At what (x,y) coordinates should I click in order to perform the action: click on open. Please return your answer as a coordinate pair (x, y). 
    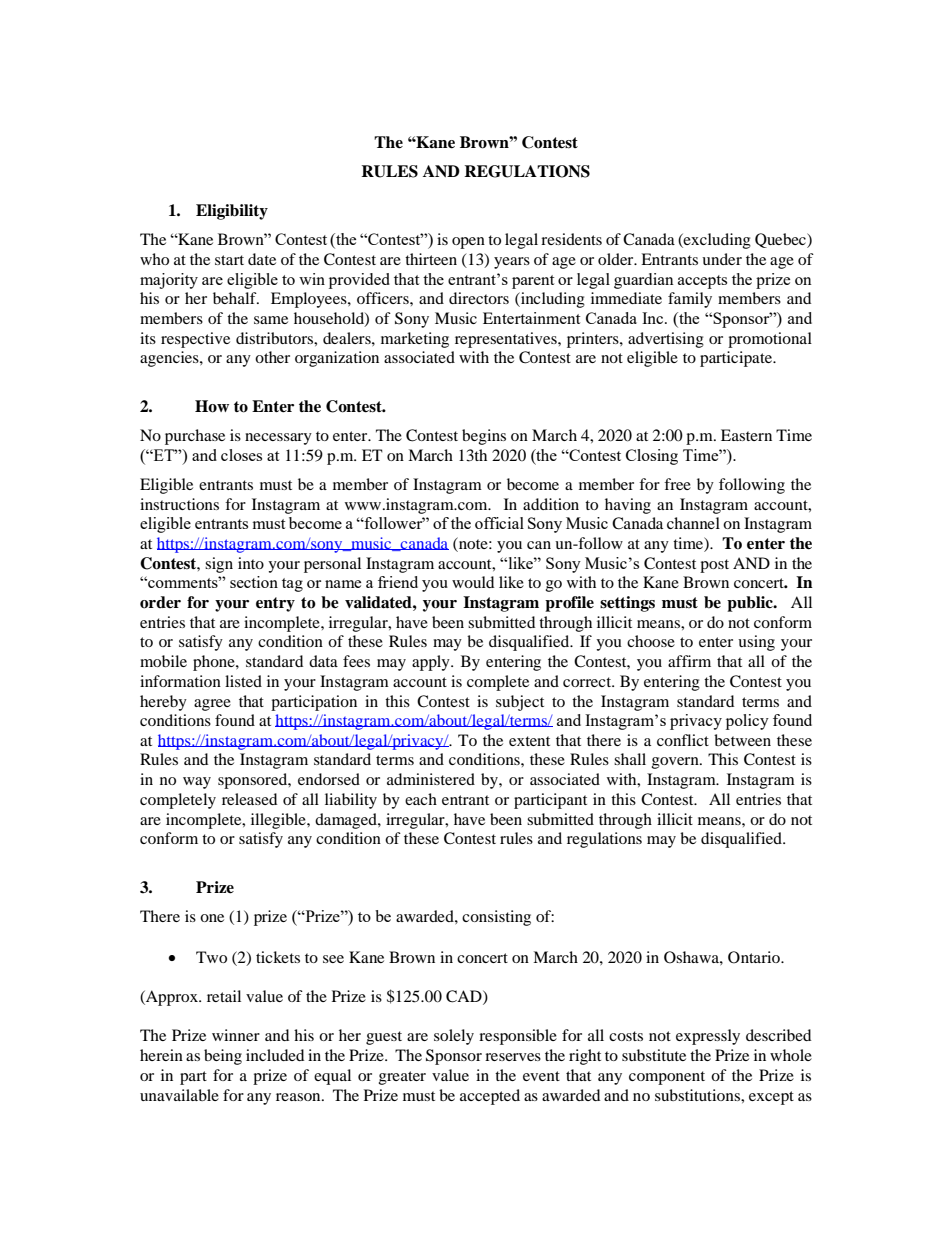
    Looking at the image, I should click on (468, 243).
